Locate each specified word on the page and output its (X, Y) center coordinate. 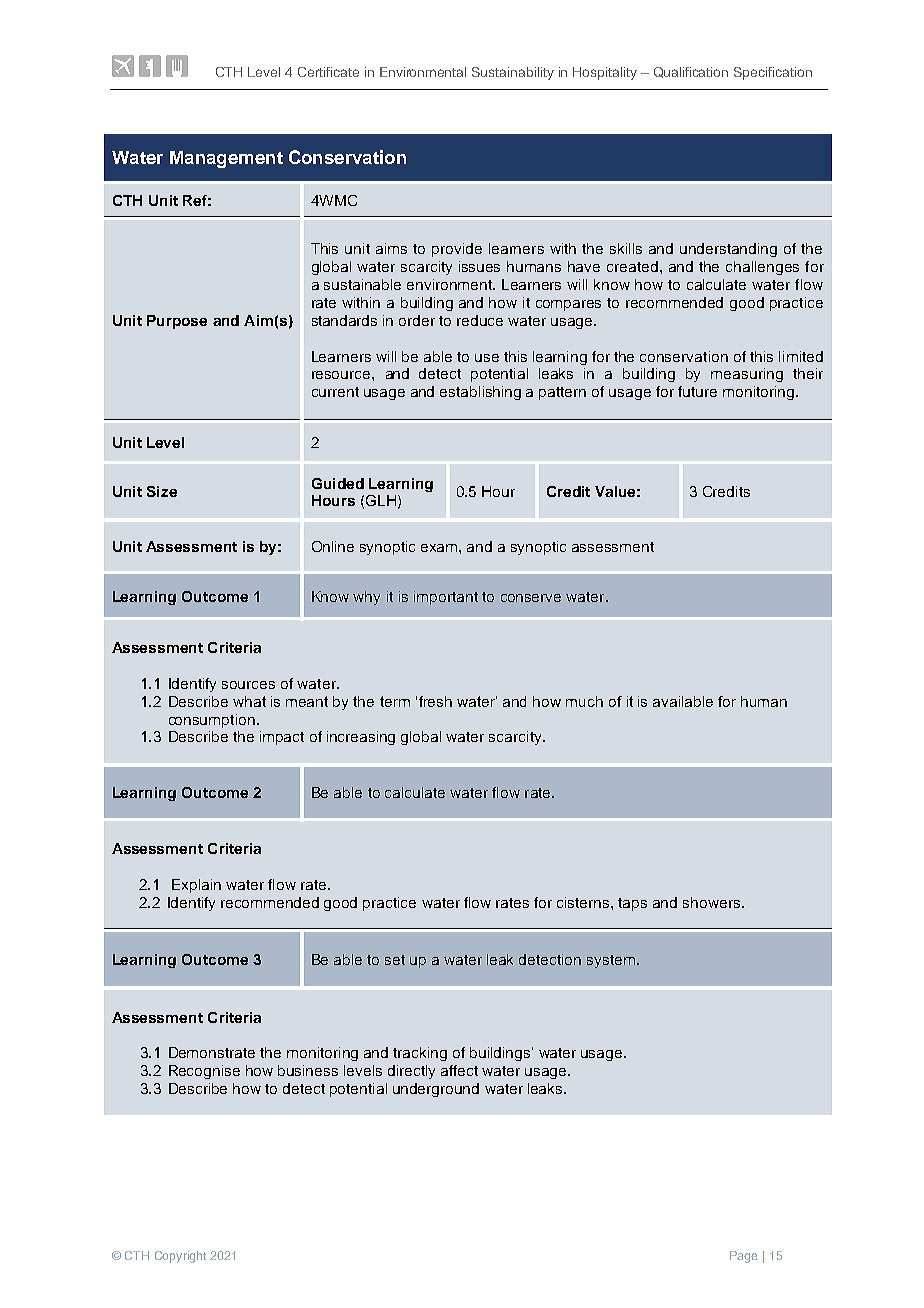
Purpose (177, 322)
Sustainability (513, 73)
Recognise (204, 1072)
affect (459, 1070)
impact (282, 738)
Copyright (180, 1257)
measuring (747, 375)
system (611, 961)
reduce (480, 320)
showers (713, 902)
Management (226, 159)
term (395, 701)
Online (333, 546)
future (697, 391)
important (446, 598)
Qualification (691, 72)
